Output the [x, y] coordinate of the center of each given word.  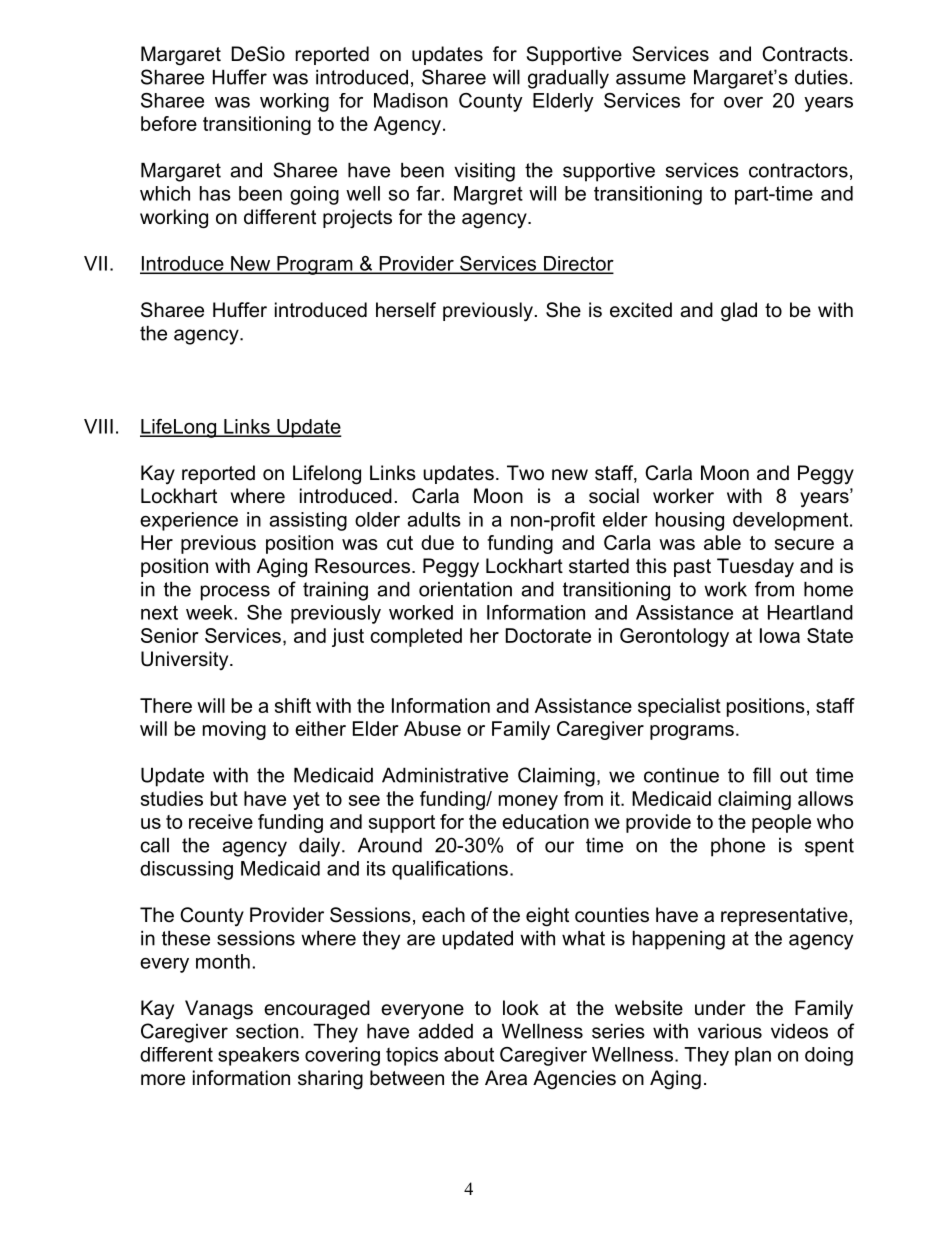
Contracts [805, 54]
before [169, 123]
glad [739, 312]
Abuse [432, 728]
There [166, 705]
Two [525, 472]
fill [762, 775]
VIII [98, 426]
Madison [411, 100]
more [163, 1080]
